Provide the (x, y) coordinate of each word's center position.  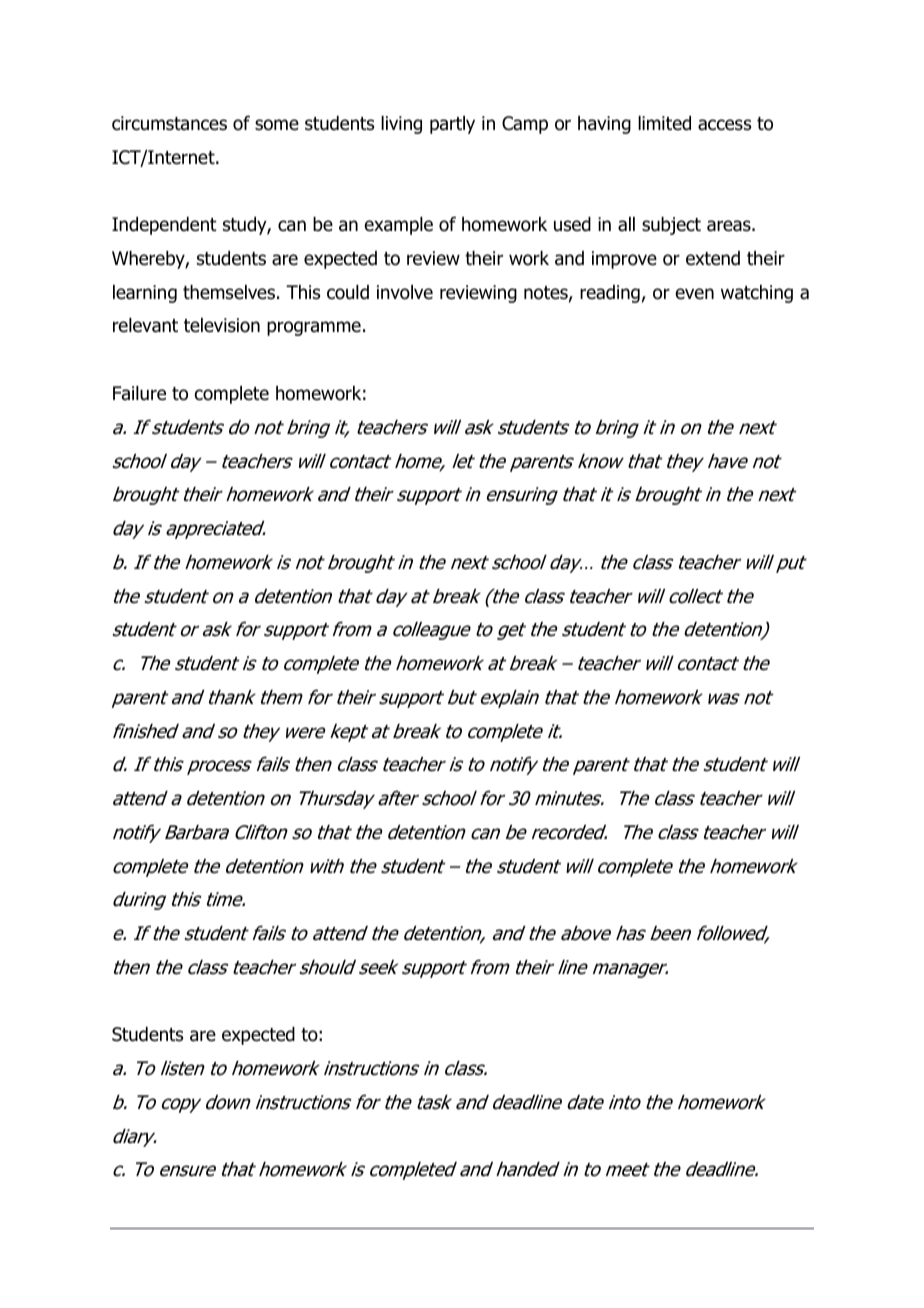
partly (452, 125)
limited (664, 123)
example (399, 226)
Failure (139, 393)
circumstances (169, 123)
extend (713, 258)
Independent (164, 226)
